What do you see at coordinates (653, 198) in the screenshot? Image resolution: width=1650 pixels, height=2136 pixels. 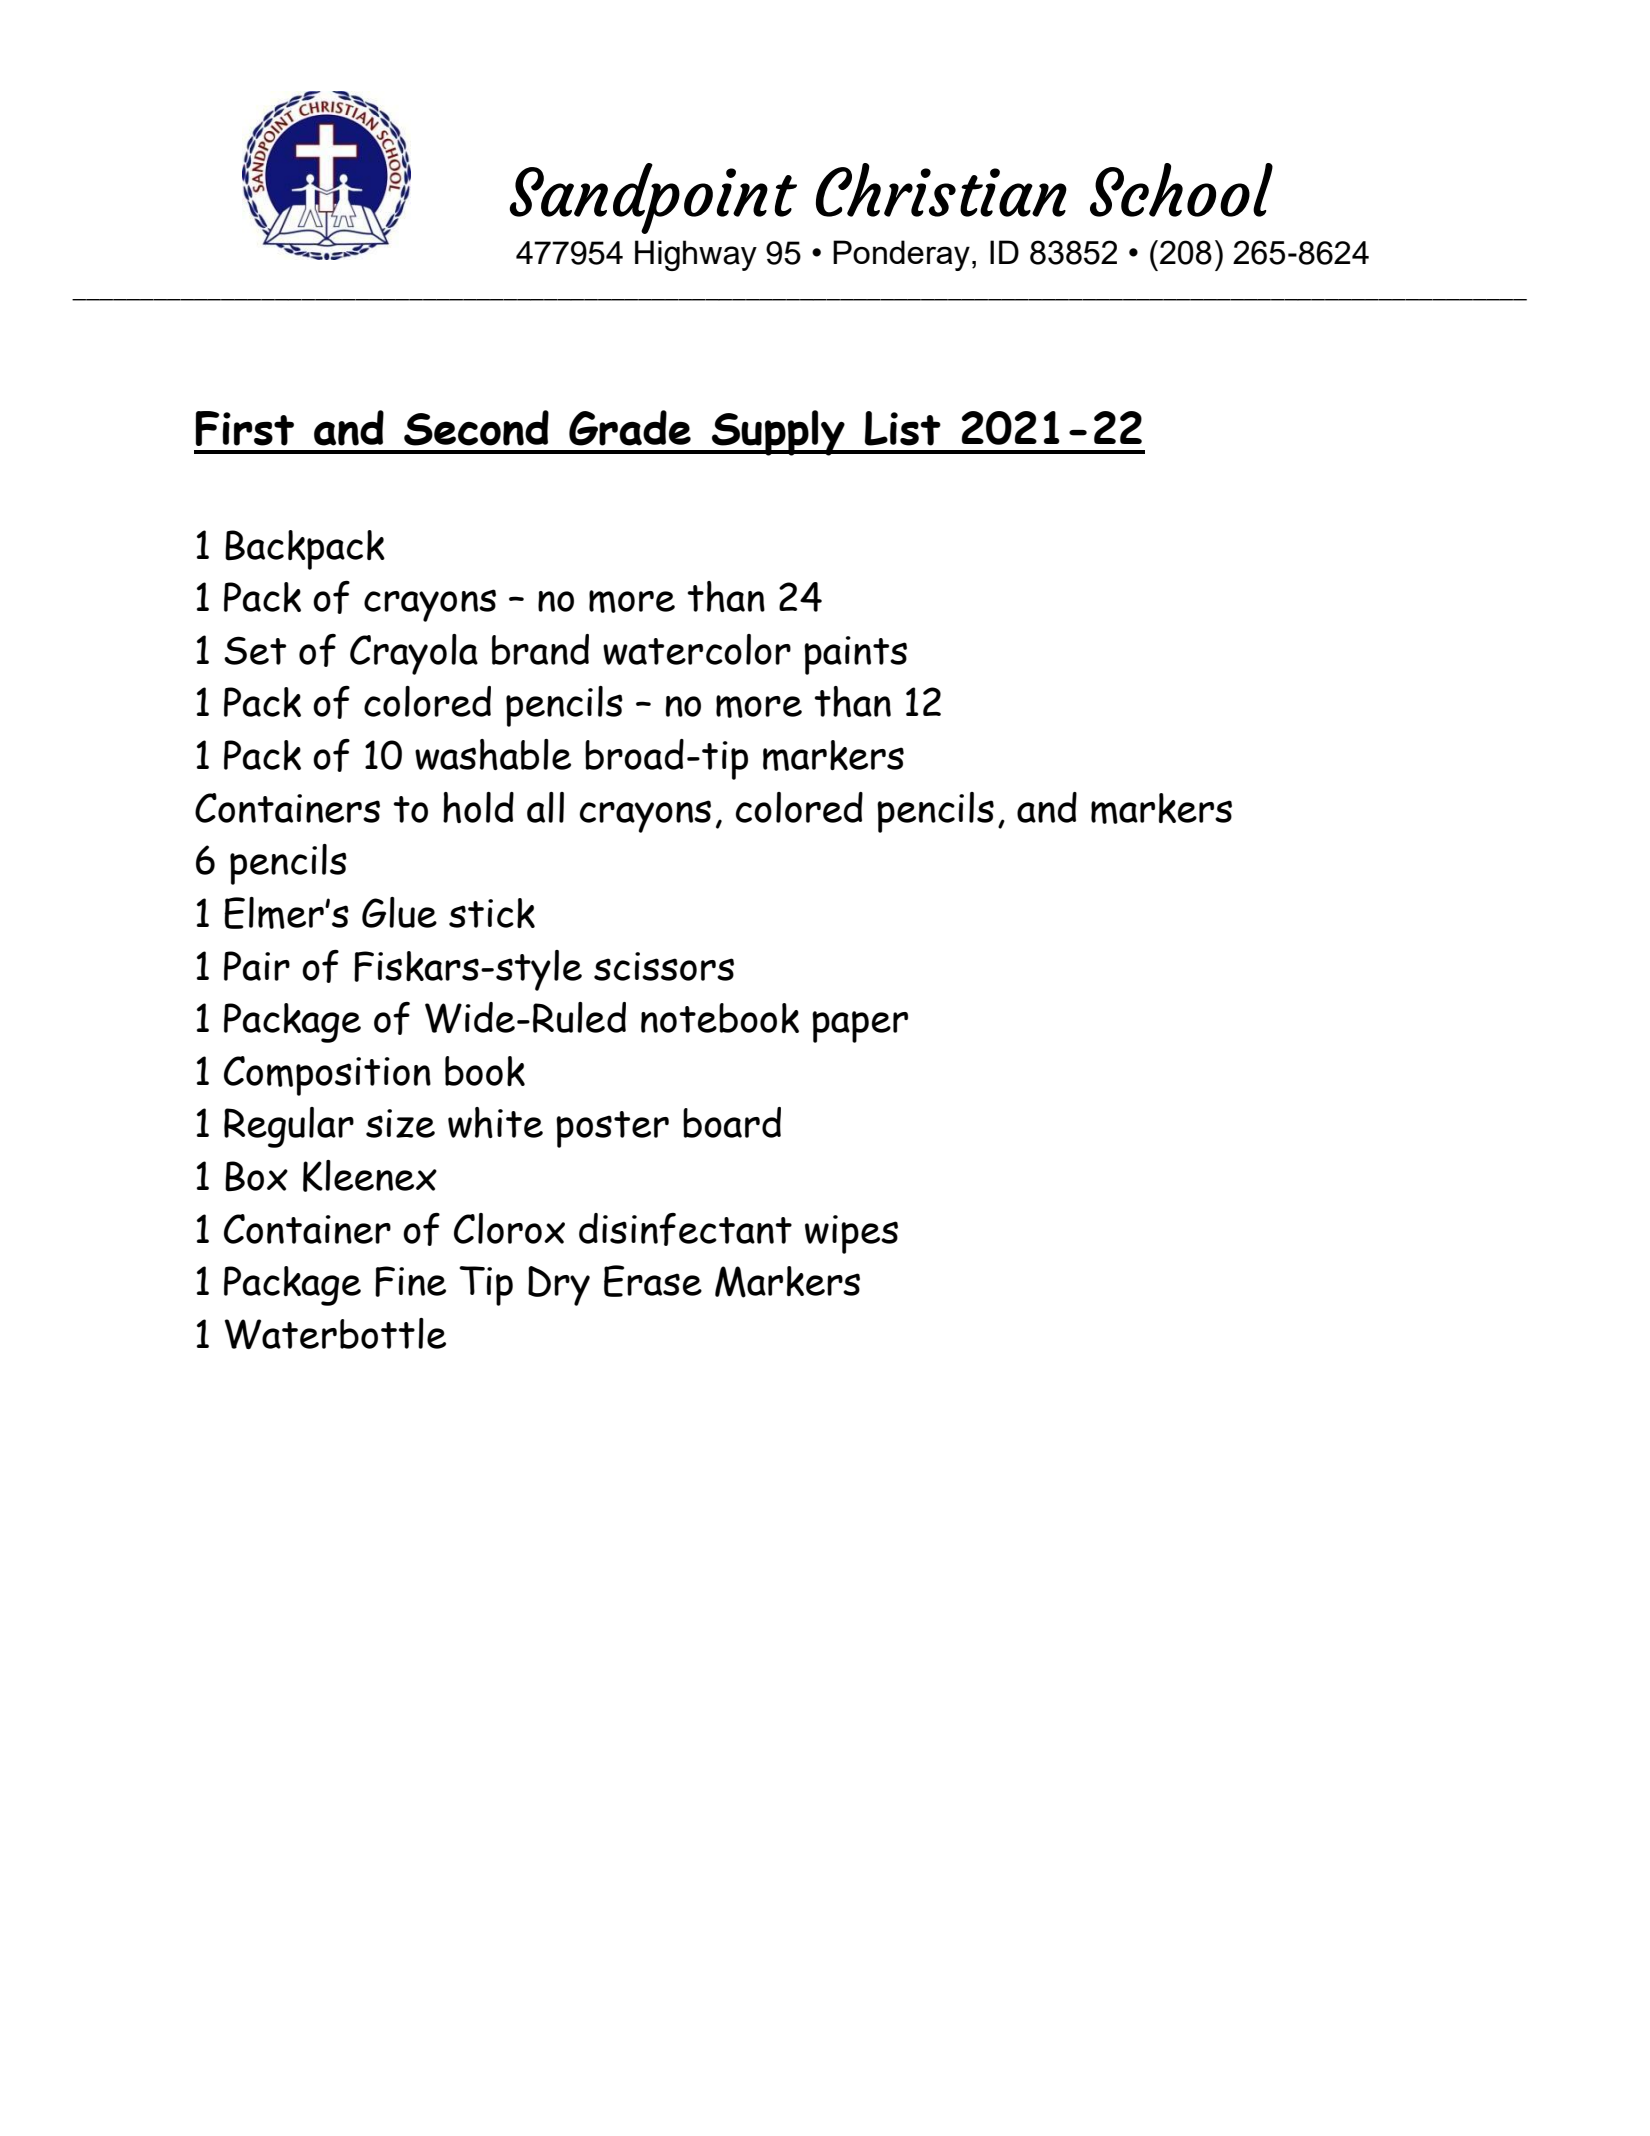 I see `Sandpoint` at bounding box center [653, 198].
